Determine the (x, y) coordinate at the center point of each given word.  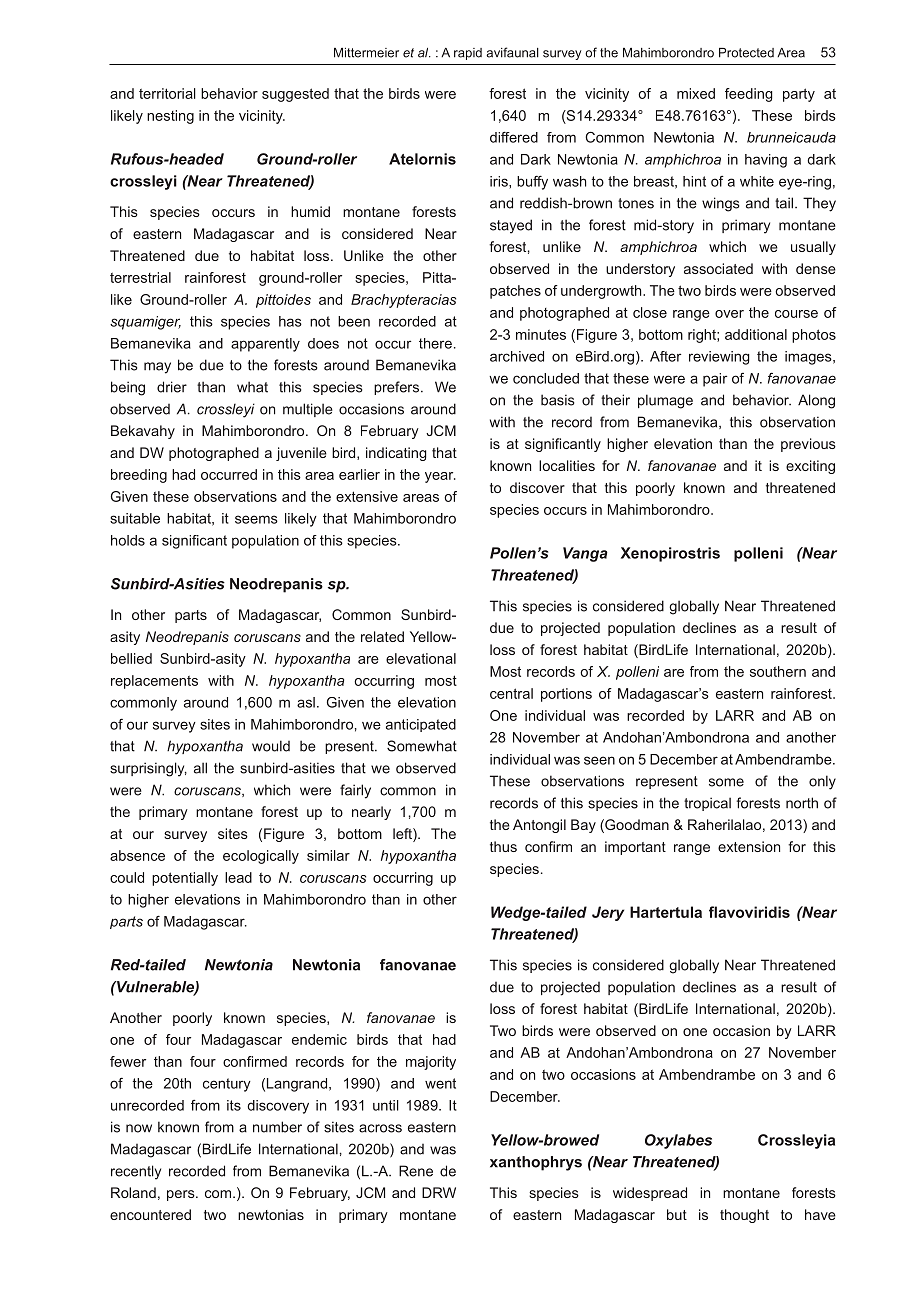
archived (517, 356)
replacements (154, 682)
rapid (468, 54)
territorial (167, 93)
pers (182, 1195)
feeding (749, 95)
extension (749, 846)
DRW (439, 1192)
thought (744, 1216)
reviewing (719, 358)
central (511, 693)
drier (172, 387)
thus (503, 846)
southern (778, 671)
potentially (185, 879)
